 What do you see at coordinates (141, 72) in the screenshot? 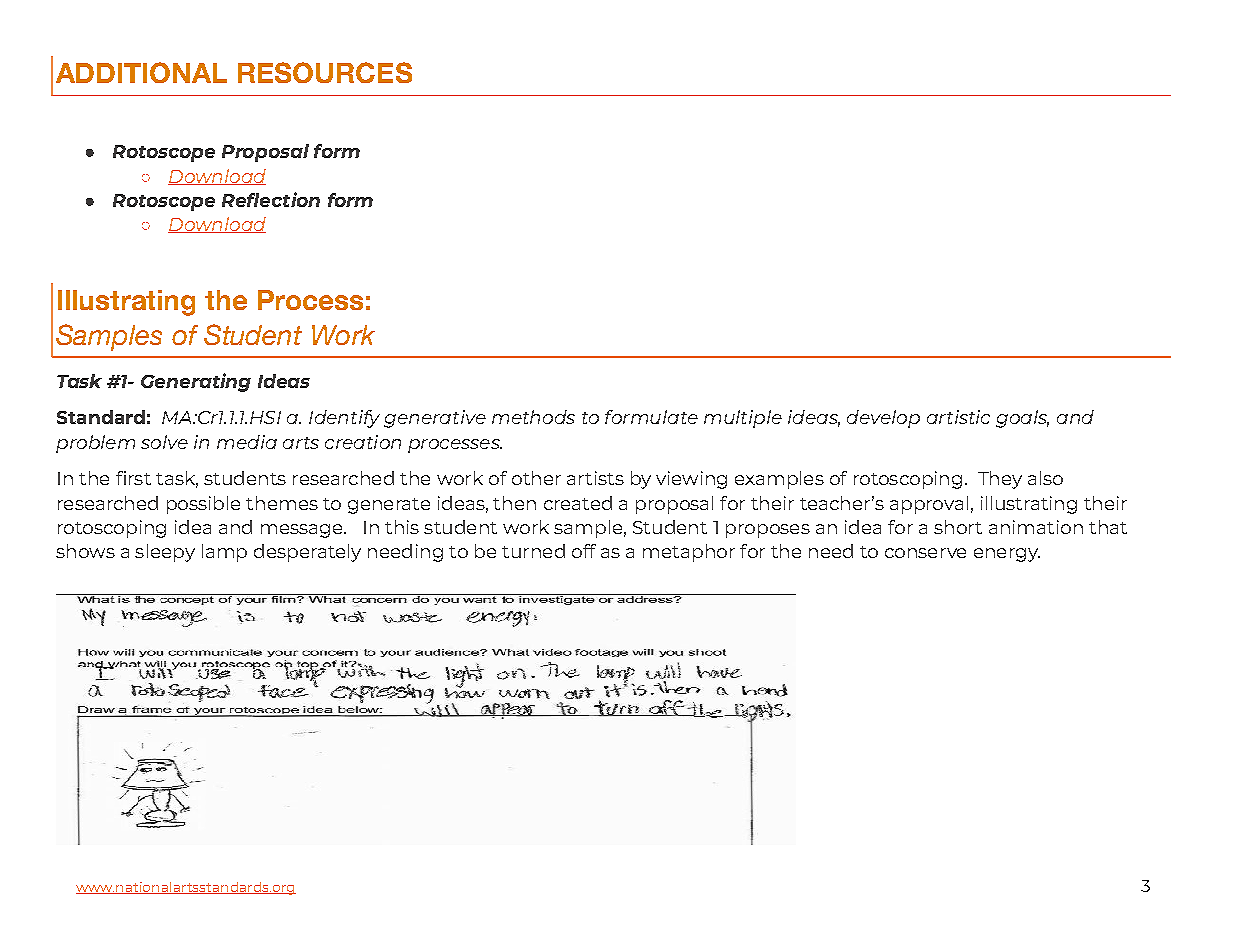
I see `ADDITIONAL` at bounding box center [141, 72].
